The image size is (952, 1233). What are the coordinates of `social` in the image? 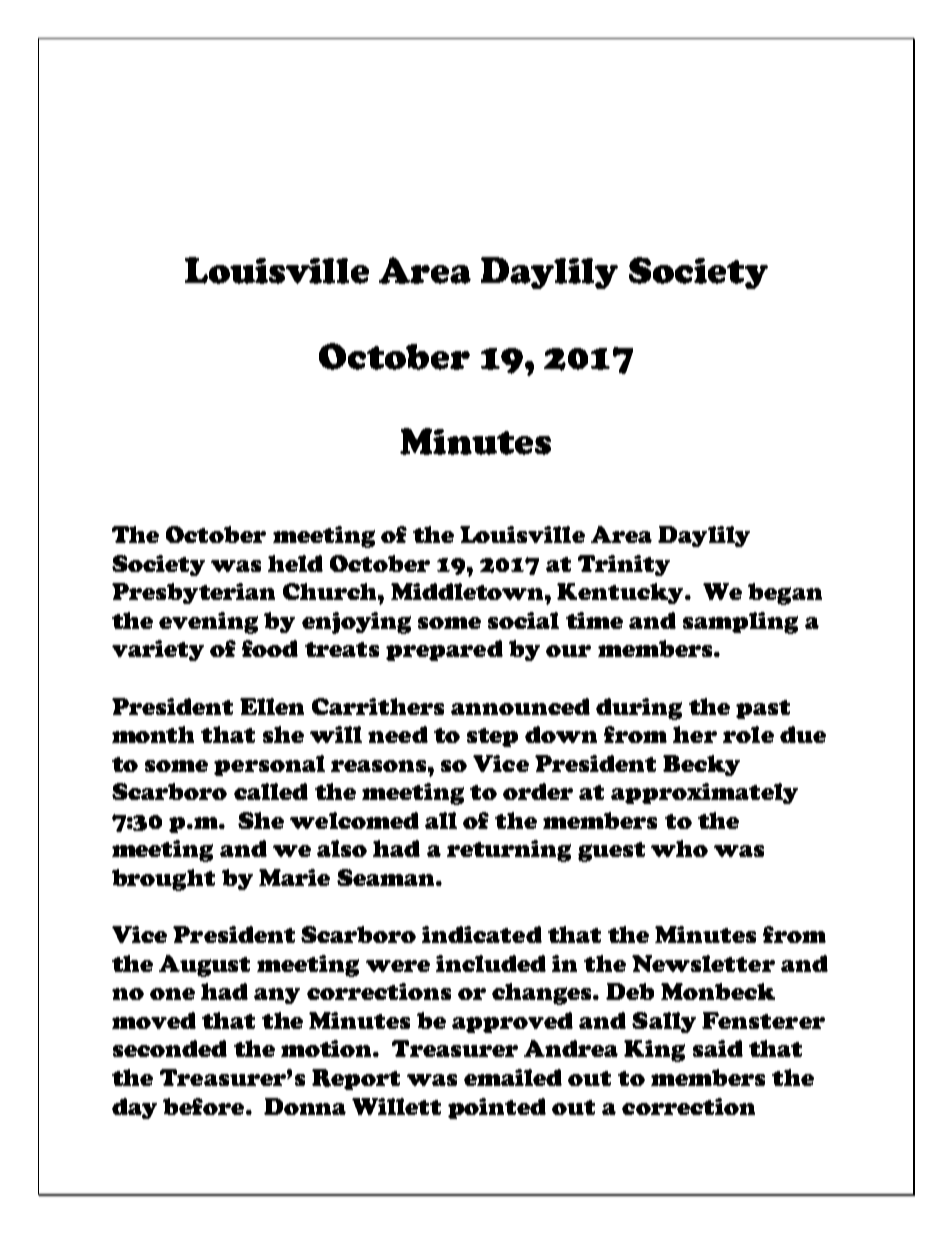 It's located at (523, 620).
